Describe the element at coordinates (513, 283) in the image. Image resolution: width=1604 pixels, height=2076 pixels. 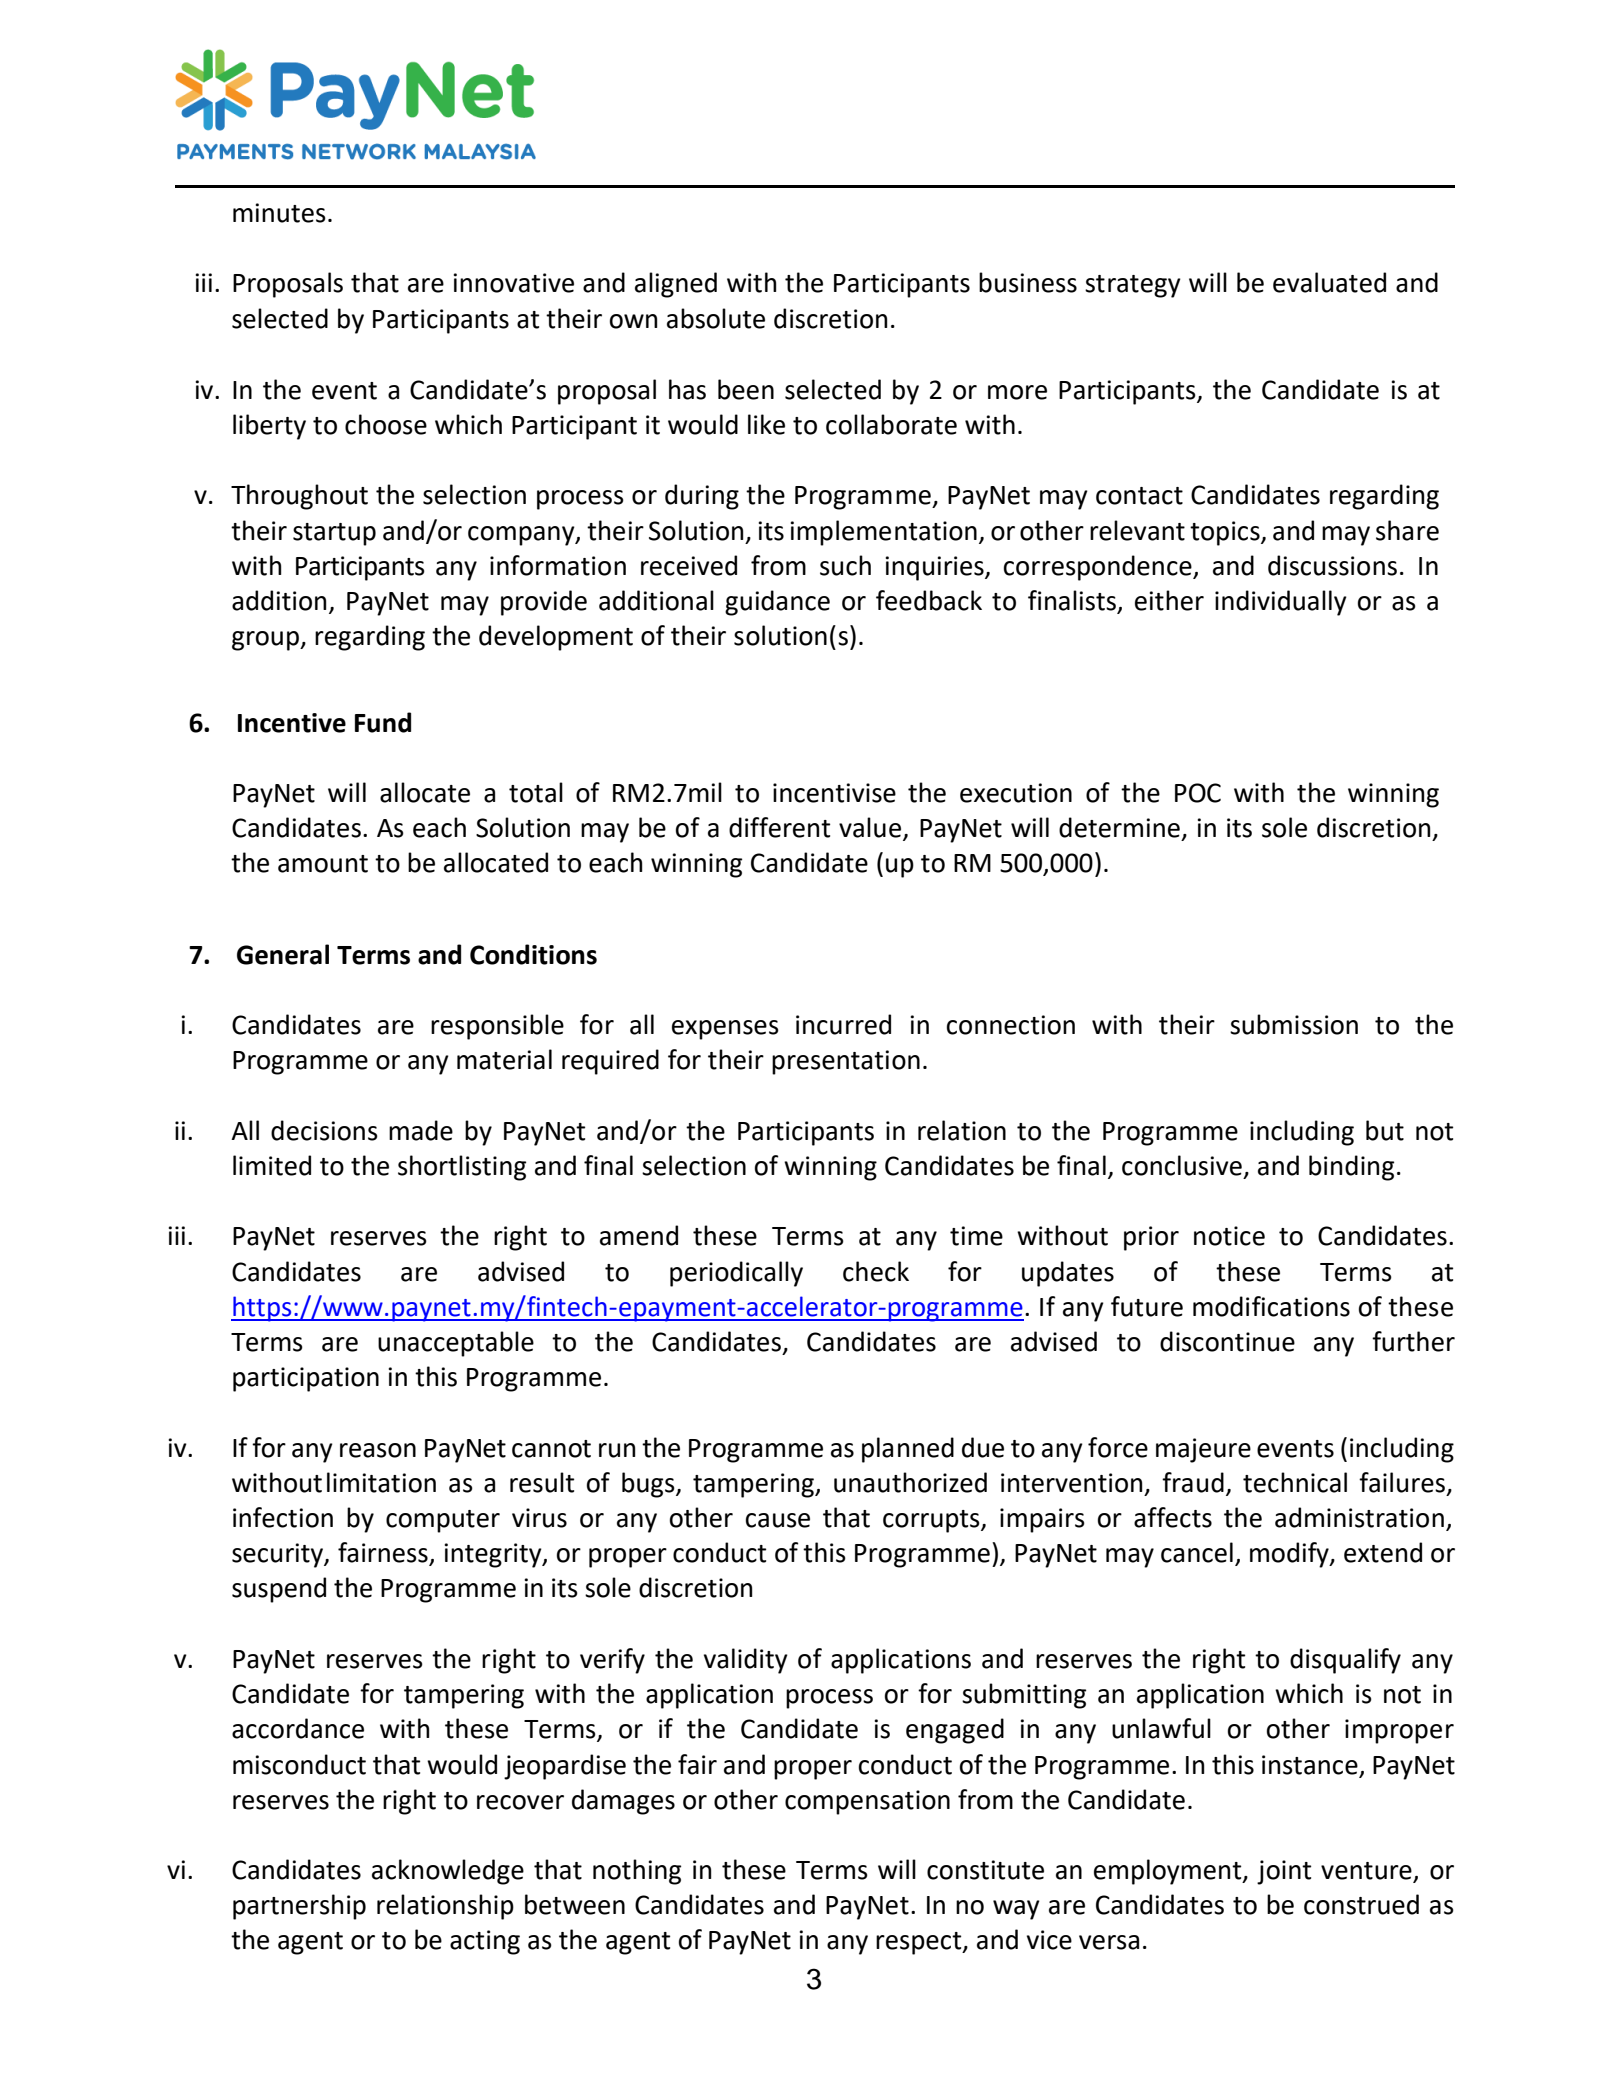
I see `innovative` at that location.
